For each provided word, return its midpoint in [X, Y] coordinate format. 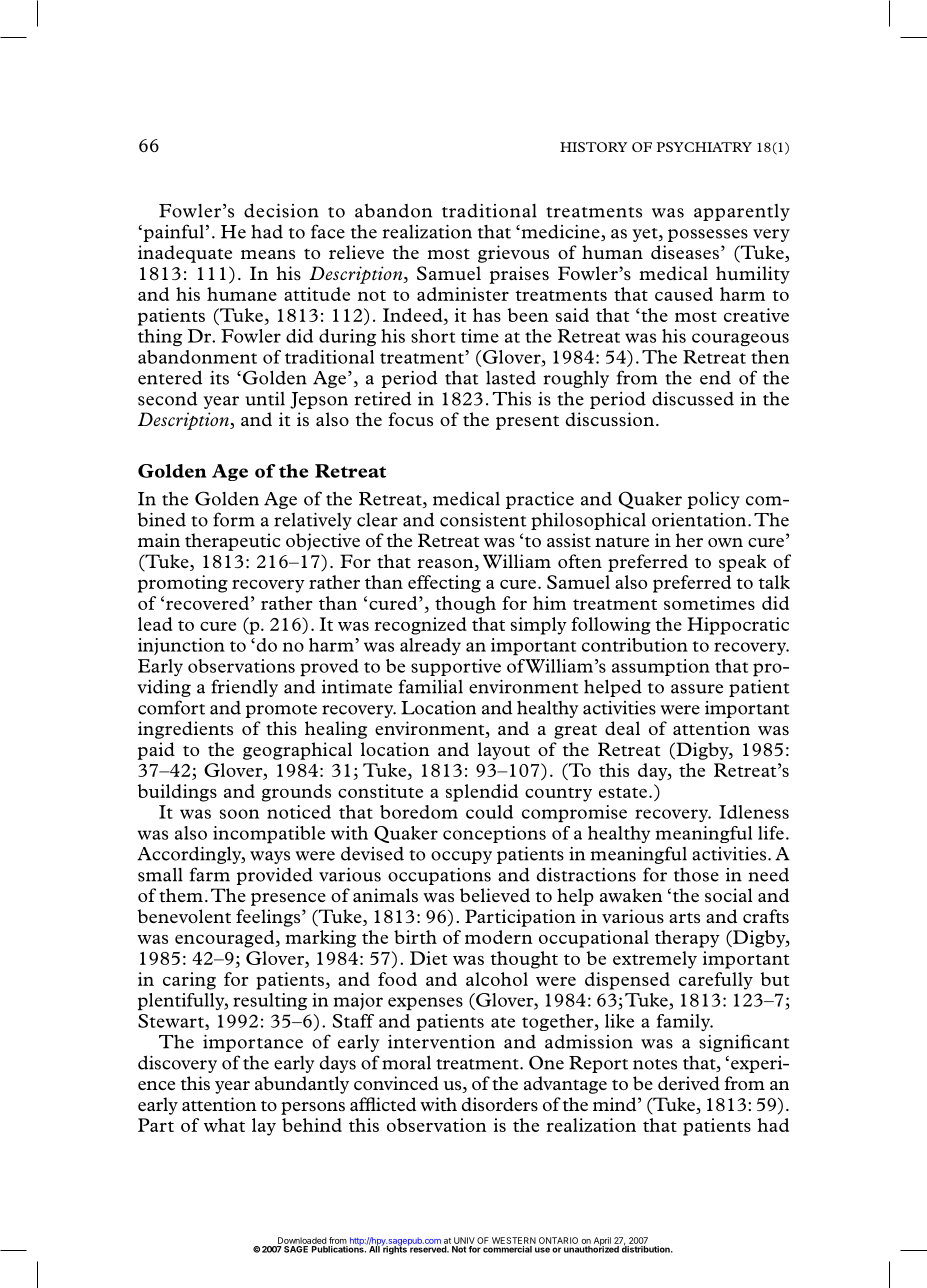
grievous [513, 254]
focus [410, 419]
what [224, 1125]
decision [281, 210]
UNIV [464, 1240]
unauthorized [591, 1248]
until [265, 399]
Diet [428, 958]
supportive [456, 667]
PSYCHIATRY [704, 147]
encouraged [226, 939]
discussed [693, 398]
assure [697, 689]
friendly [244, 688]
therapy [687, 939]
